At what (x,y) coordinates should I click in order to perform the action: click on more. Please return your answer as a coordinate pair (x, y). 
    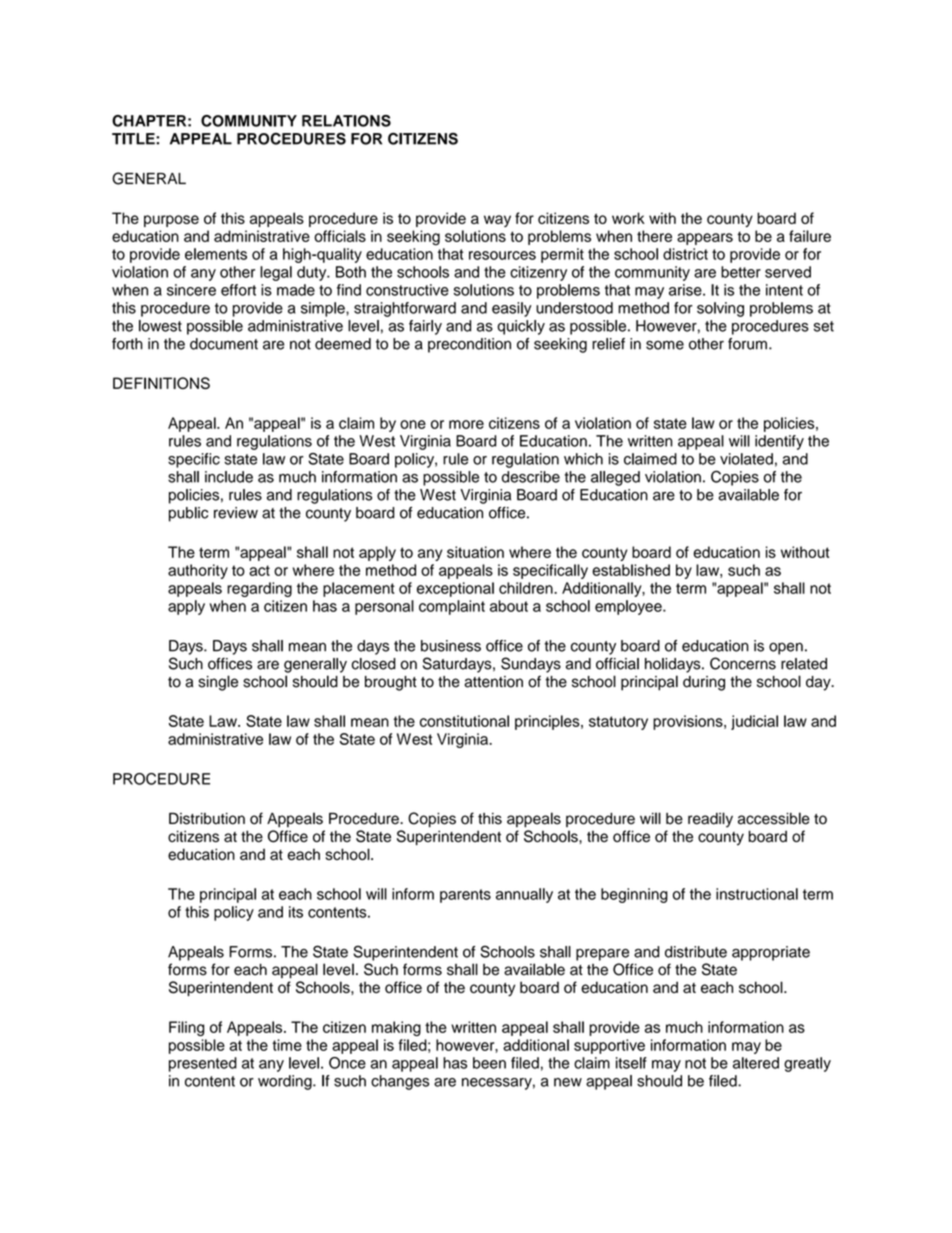
    Looking at the image, I should click on (466, 424).
